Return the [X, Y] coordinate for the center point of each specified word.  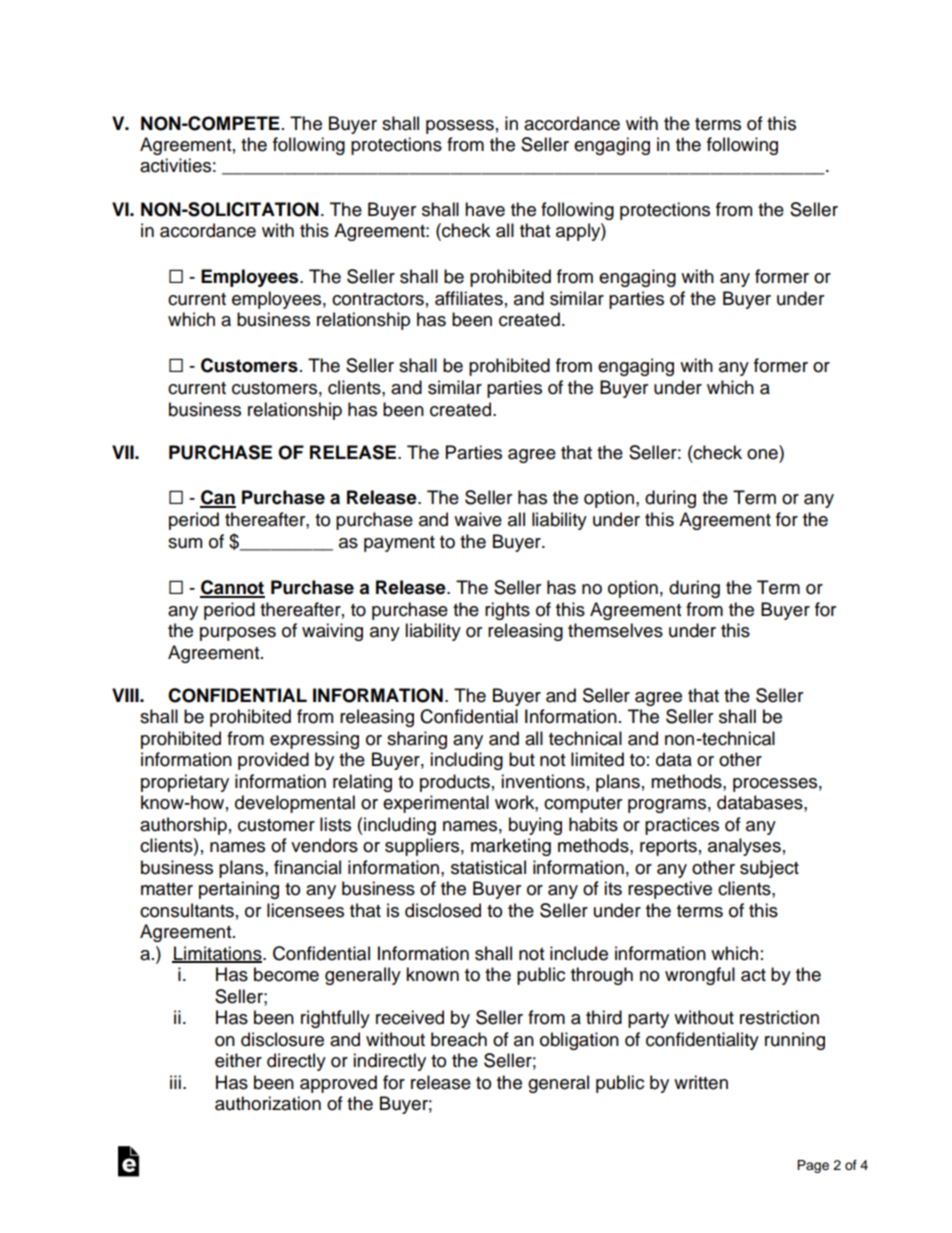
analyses [744, 847]
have [485, 209]
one [762, 454]
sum [185, 543]
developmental [295, 804]
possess [460, 127]
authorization [268, 1103]
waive [478, 519]
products [455, 783]
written [701, 1082]
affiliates [469, 298]
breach [459, 1039]
